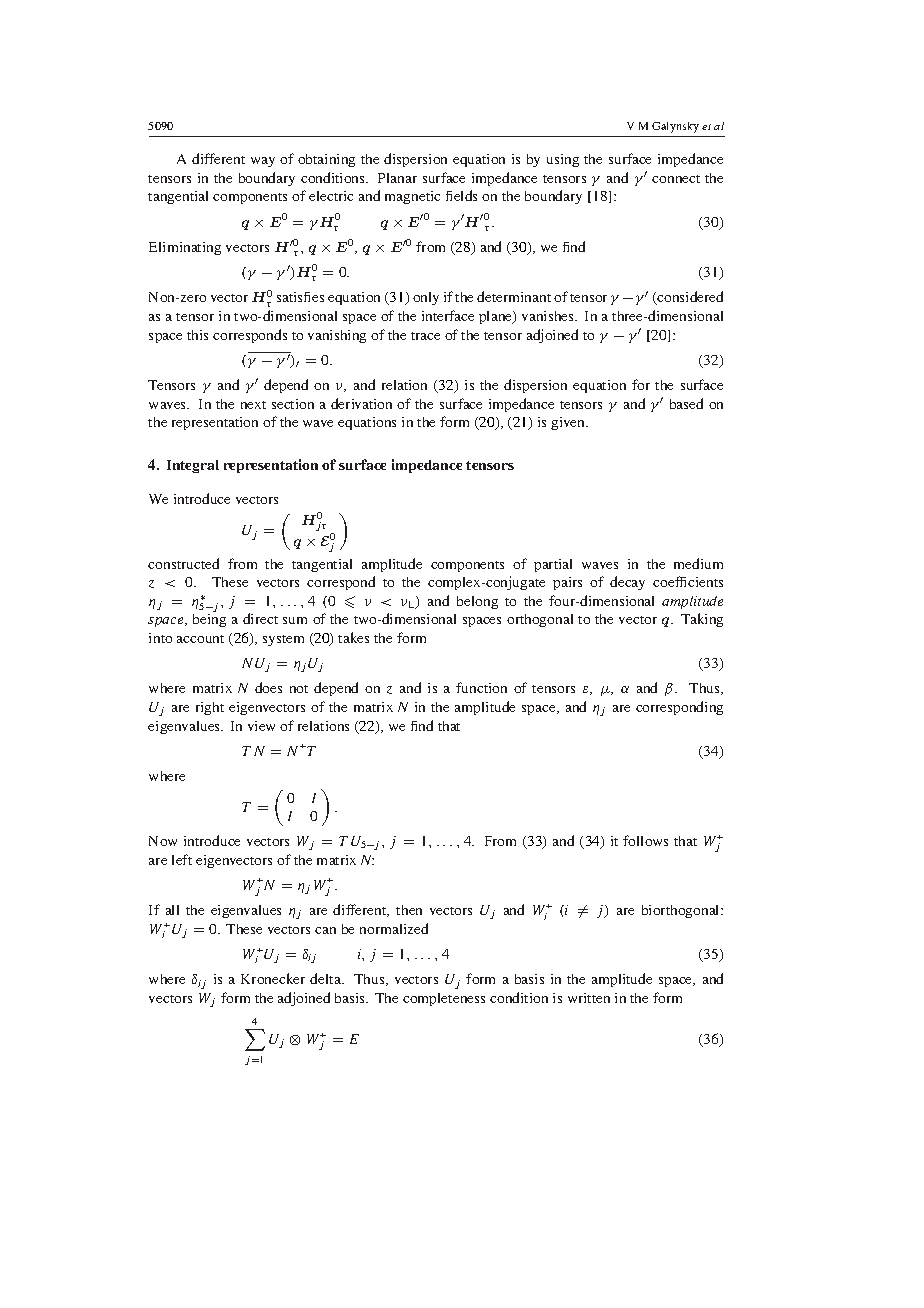  Describe the element at coordinates (412, 197) in the image. I see `magnetic` at that location.
